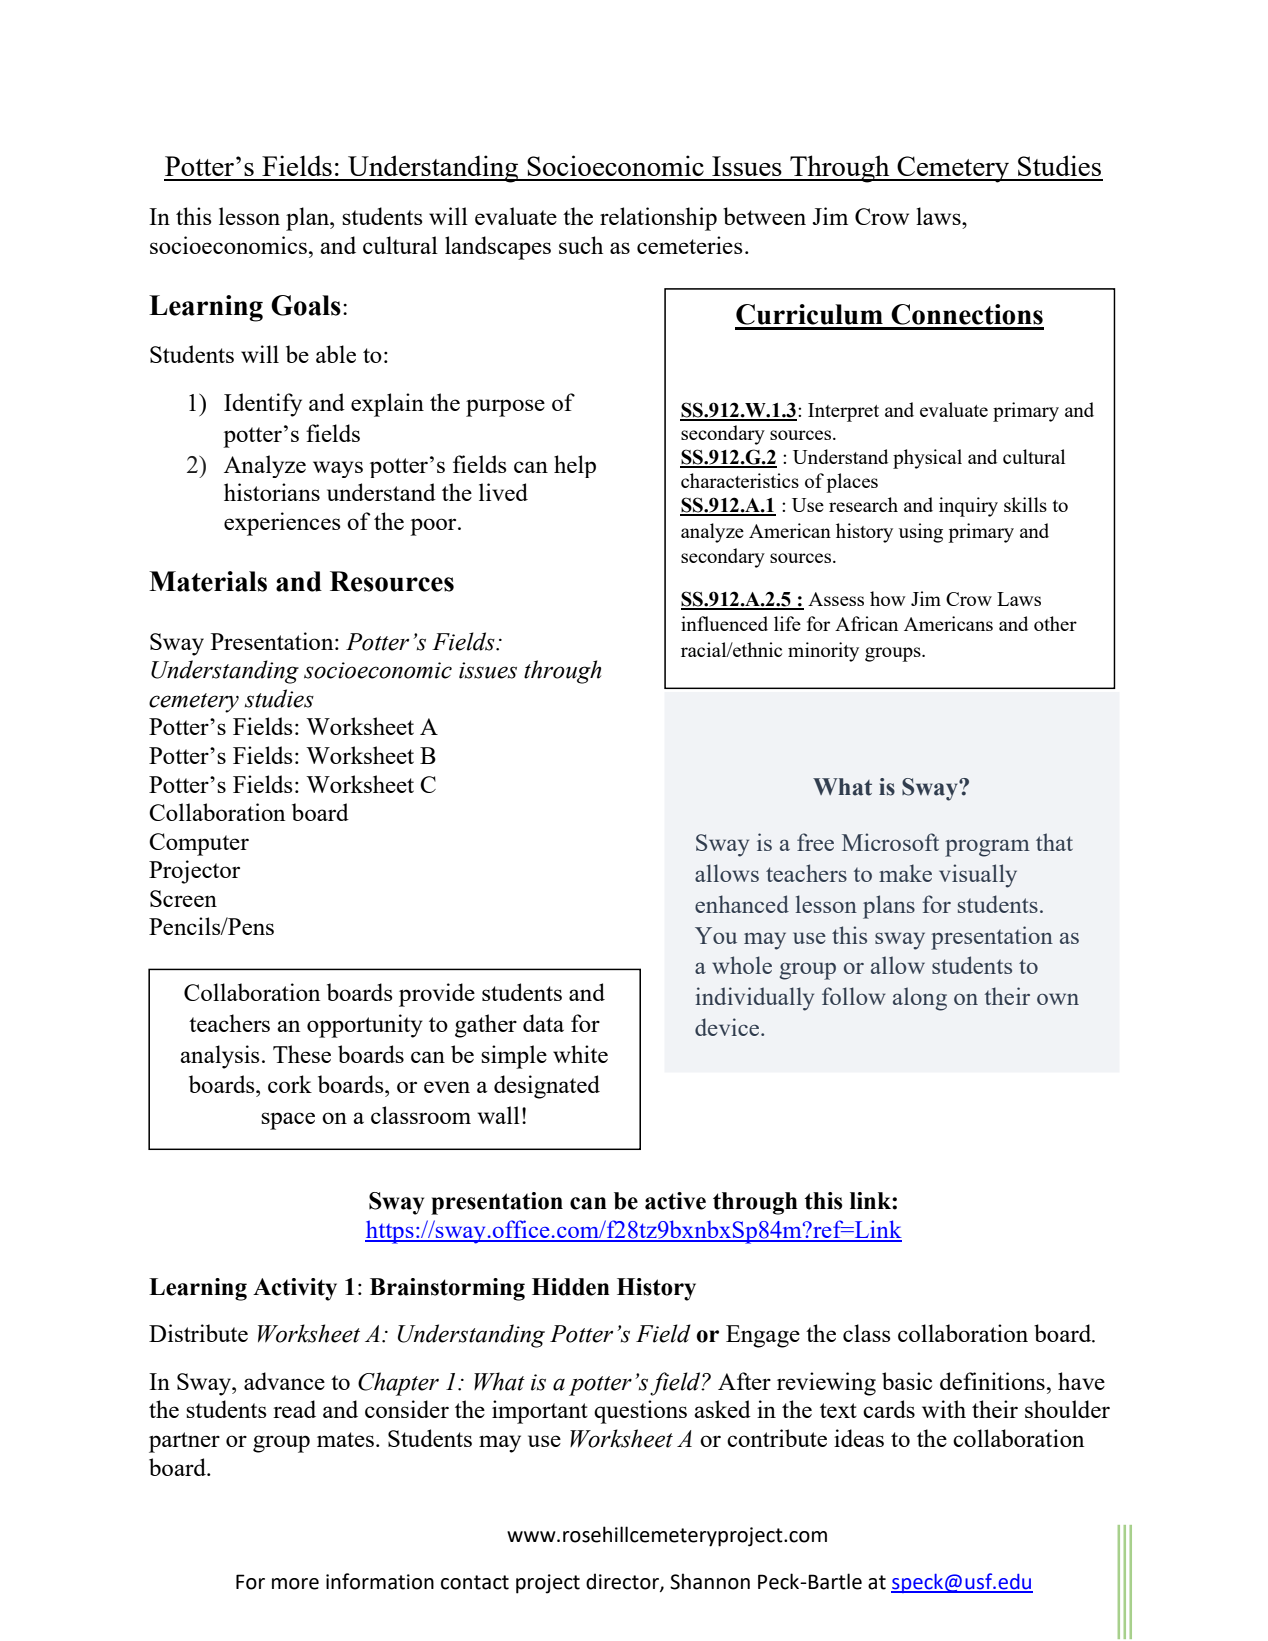 The height and width of the document is (1641, 1268). What do you see at coordinates (306, 305) in the document?
I see `Goals` at bounding box center [306, 305].
